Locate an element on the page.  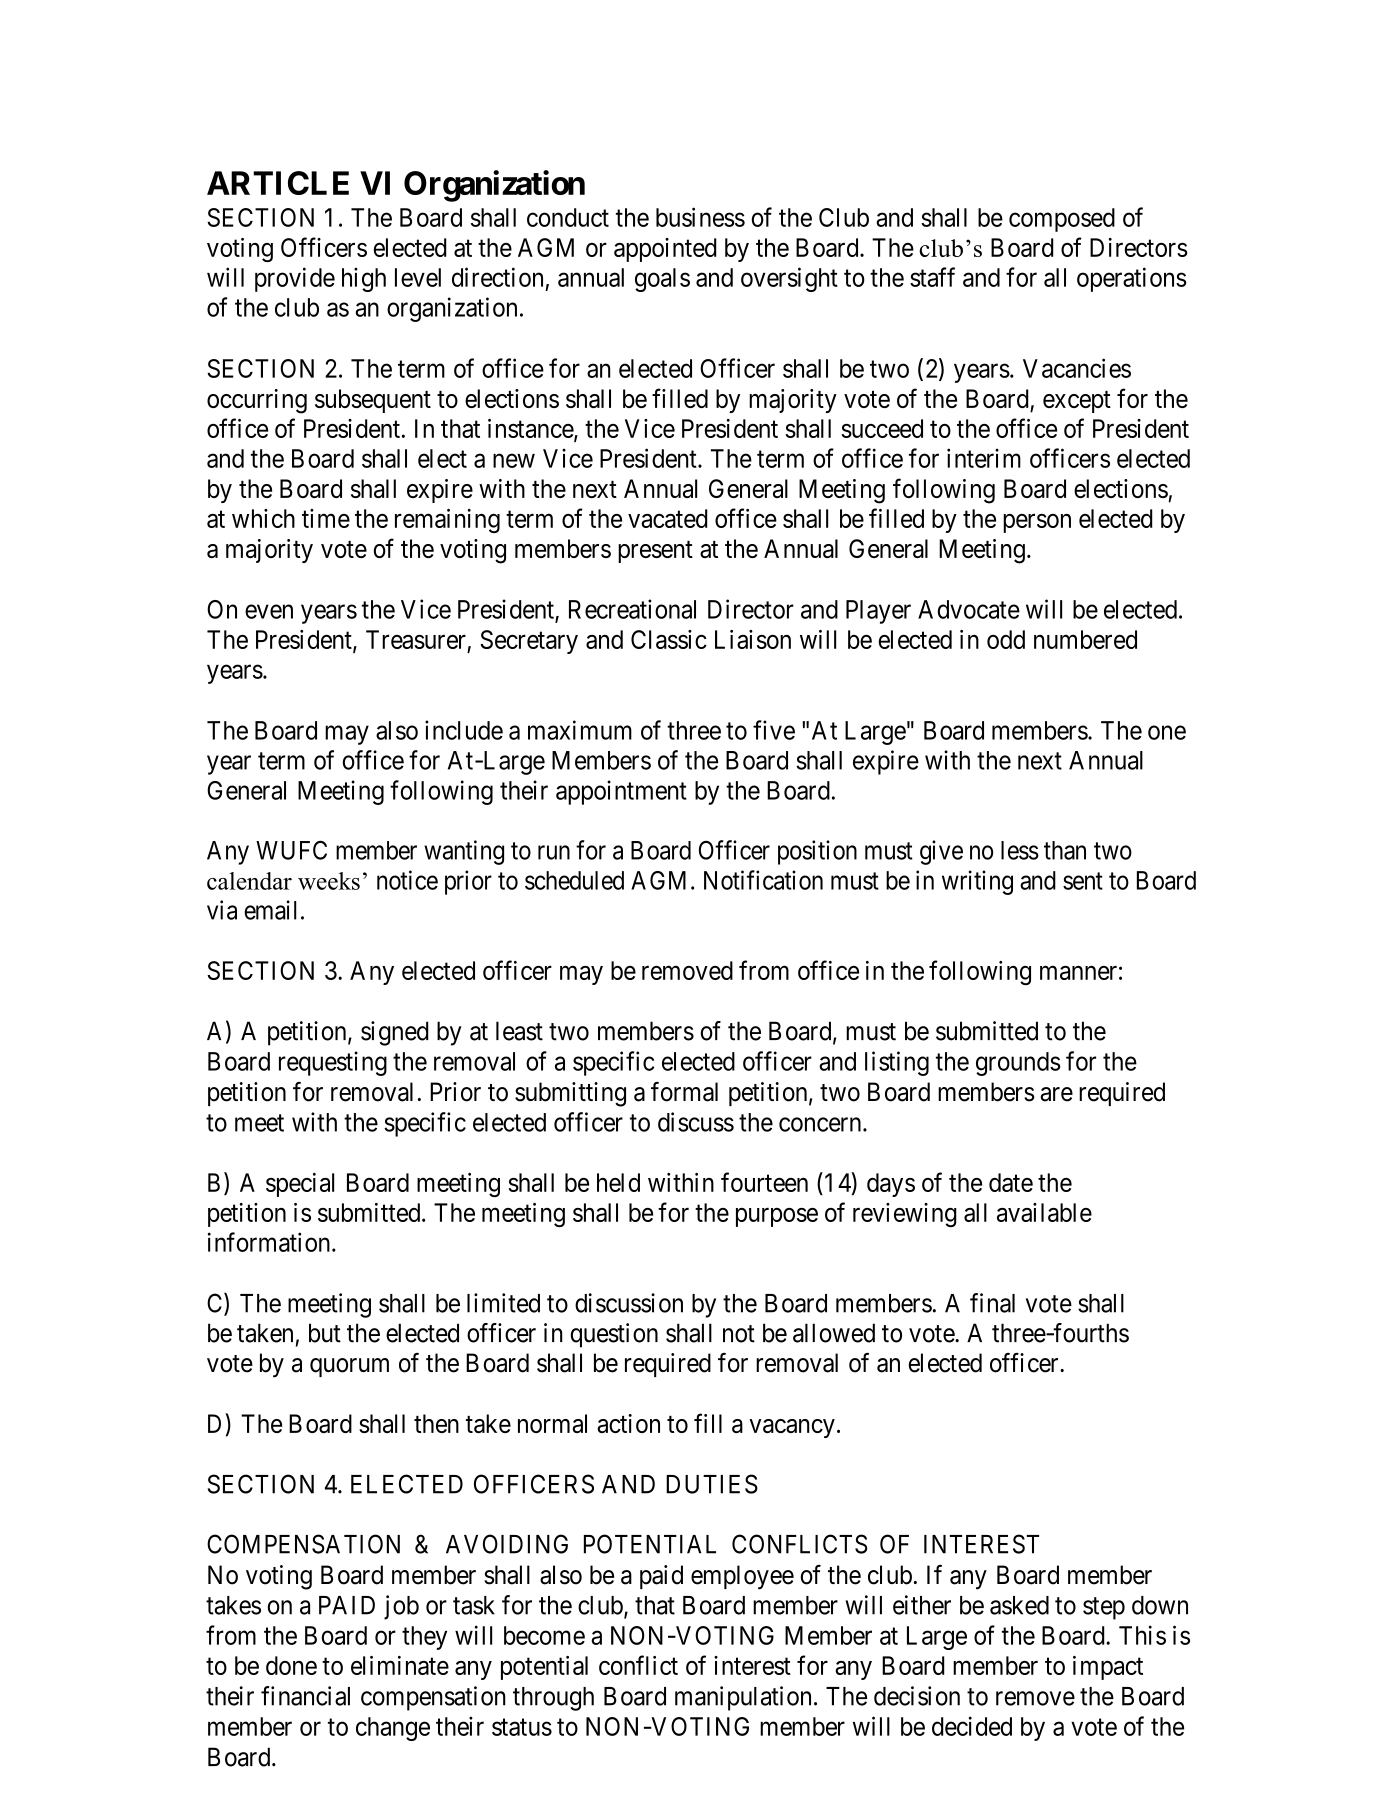
Classic is located at coordinates (669, 639).
